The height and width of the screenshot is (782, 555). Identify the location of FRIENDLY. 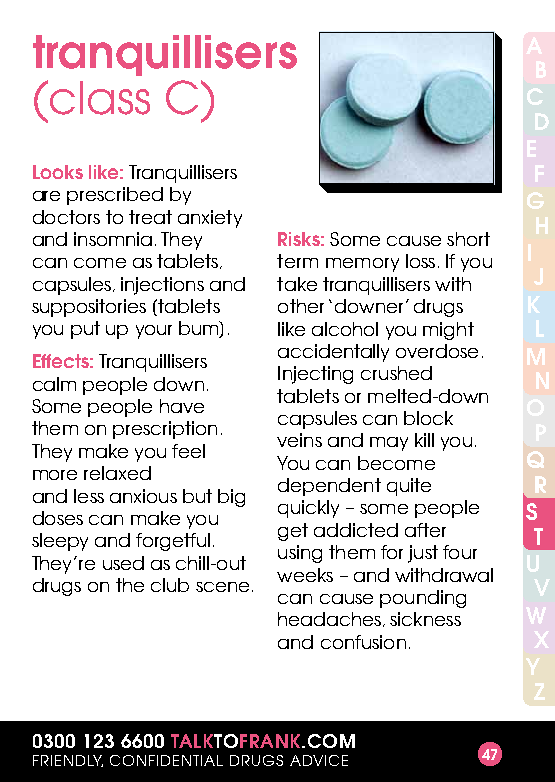
(68, 761).
